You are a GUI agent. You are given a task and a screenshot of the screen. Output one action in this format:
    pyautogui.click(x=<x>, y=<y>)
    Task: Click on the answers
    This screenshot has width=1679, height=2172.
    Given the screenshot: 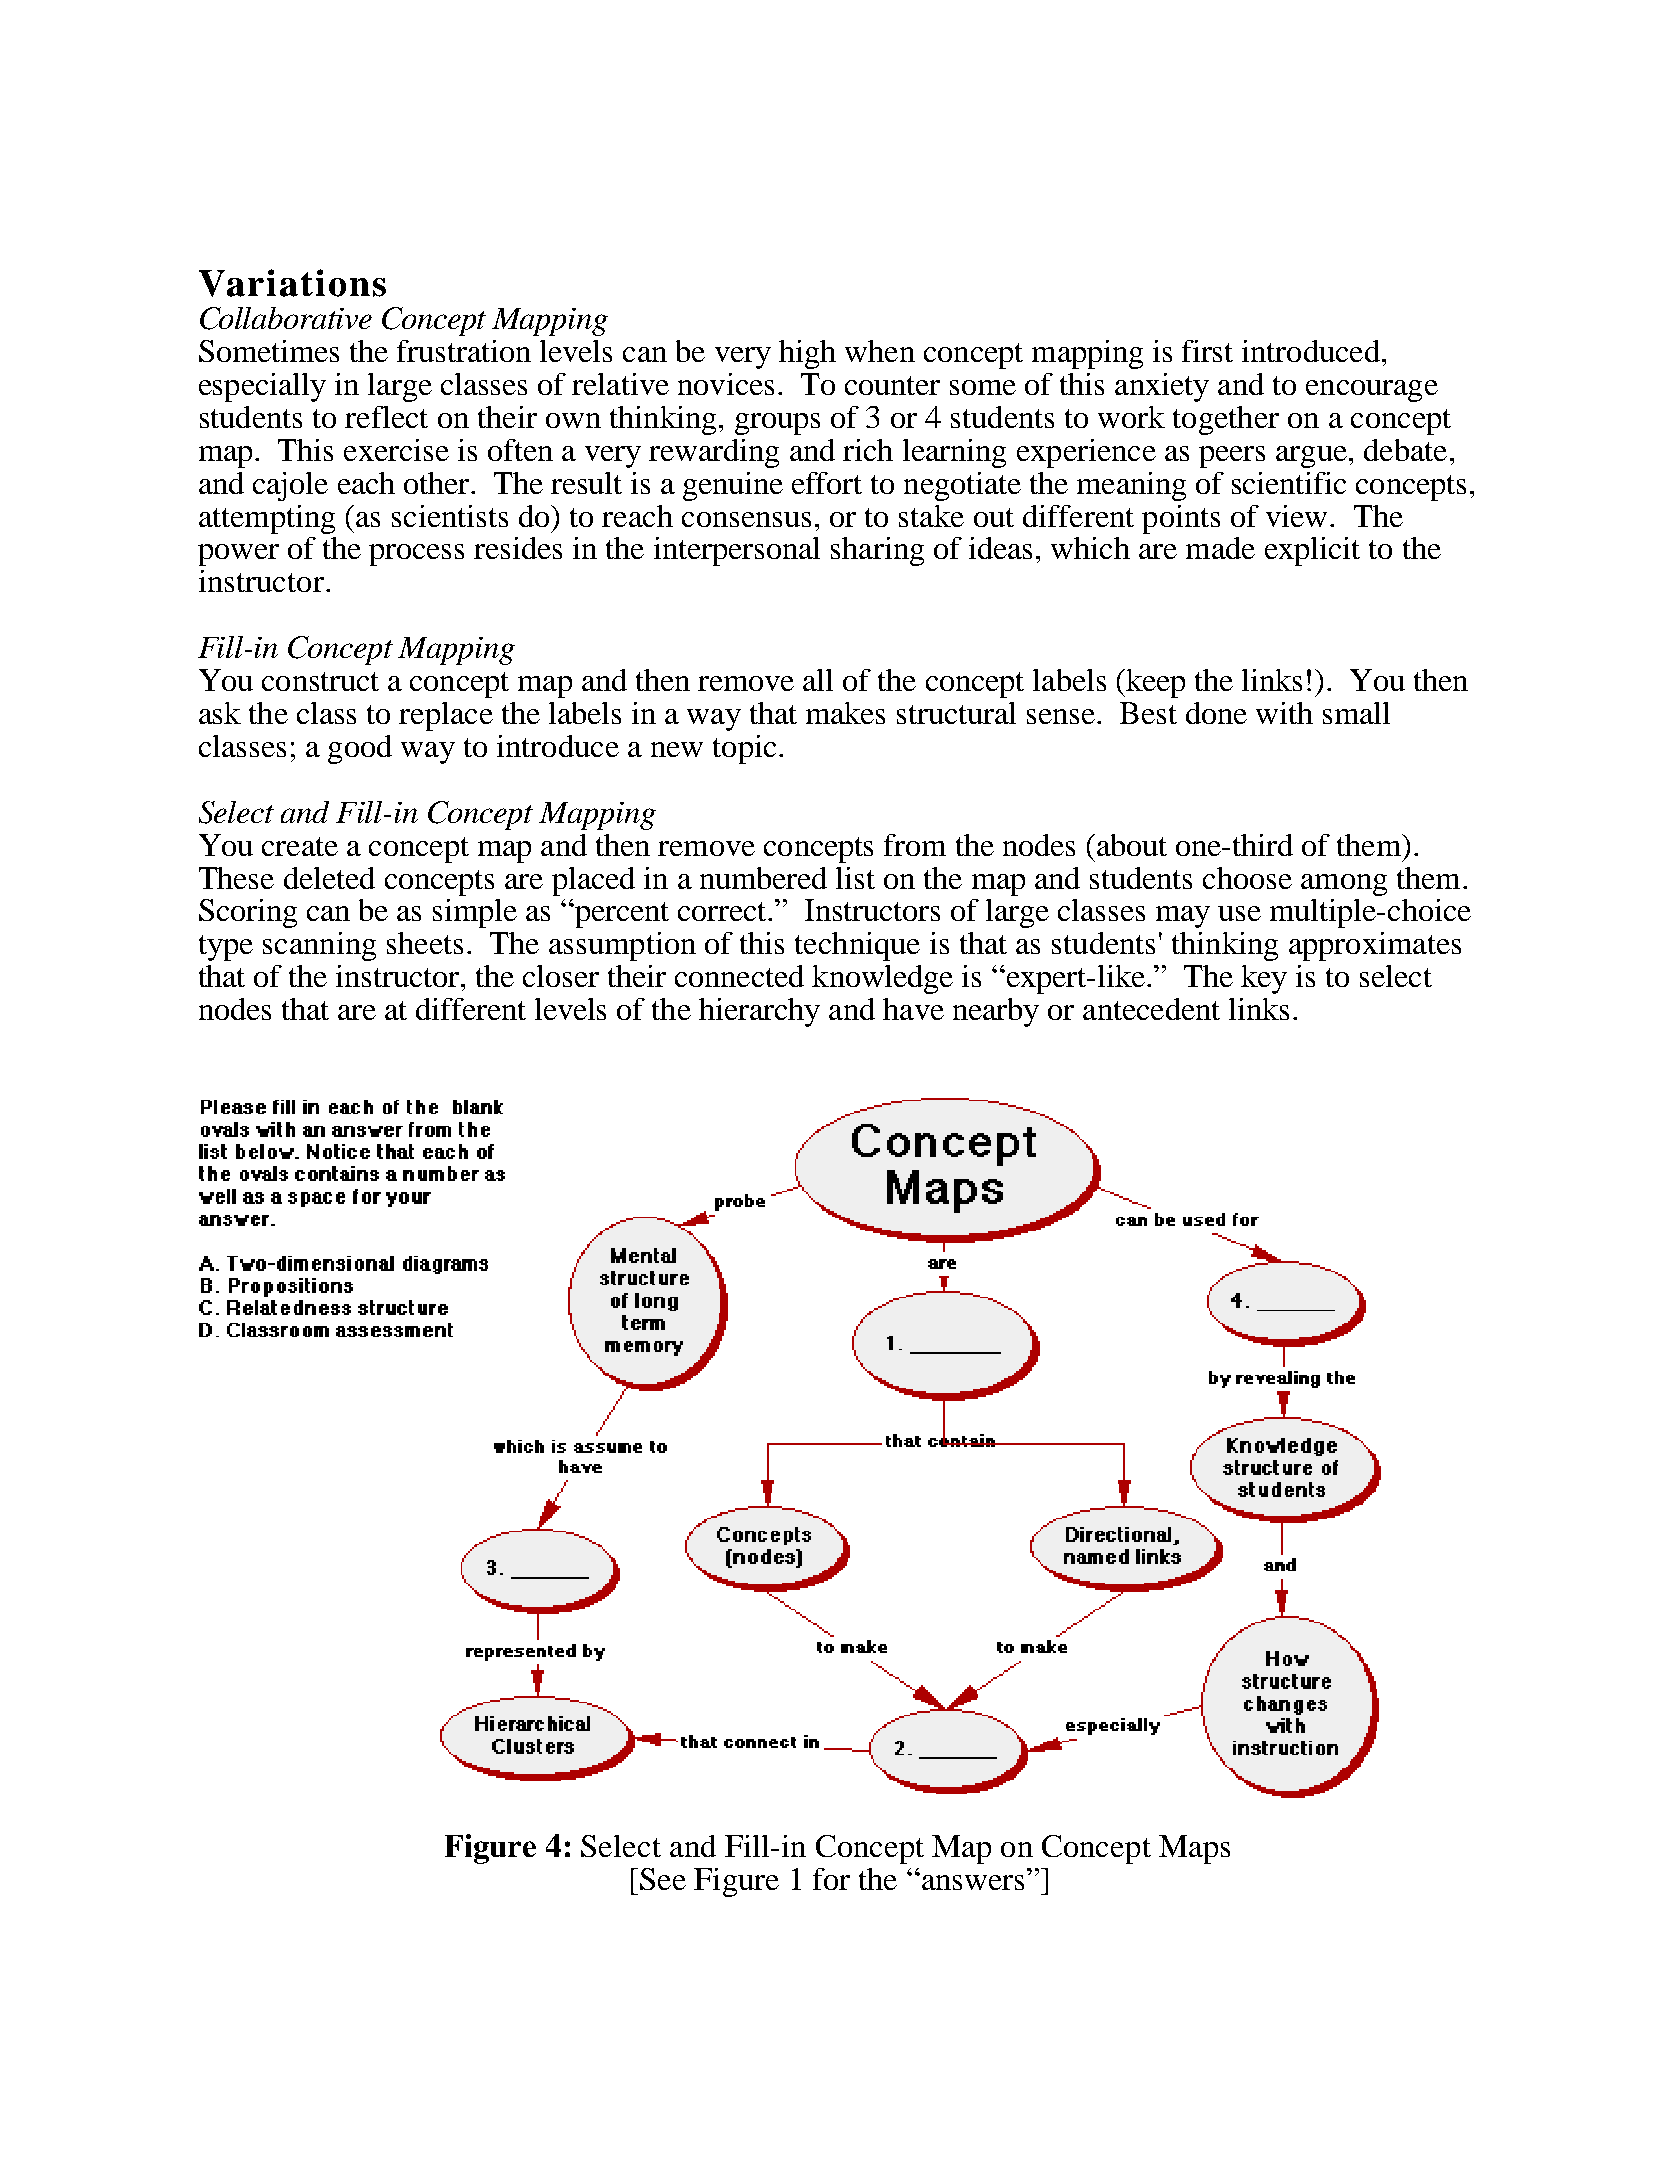 What is the action you would take?
    pyautogui.click(x=971, y=1881)
